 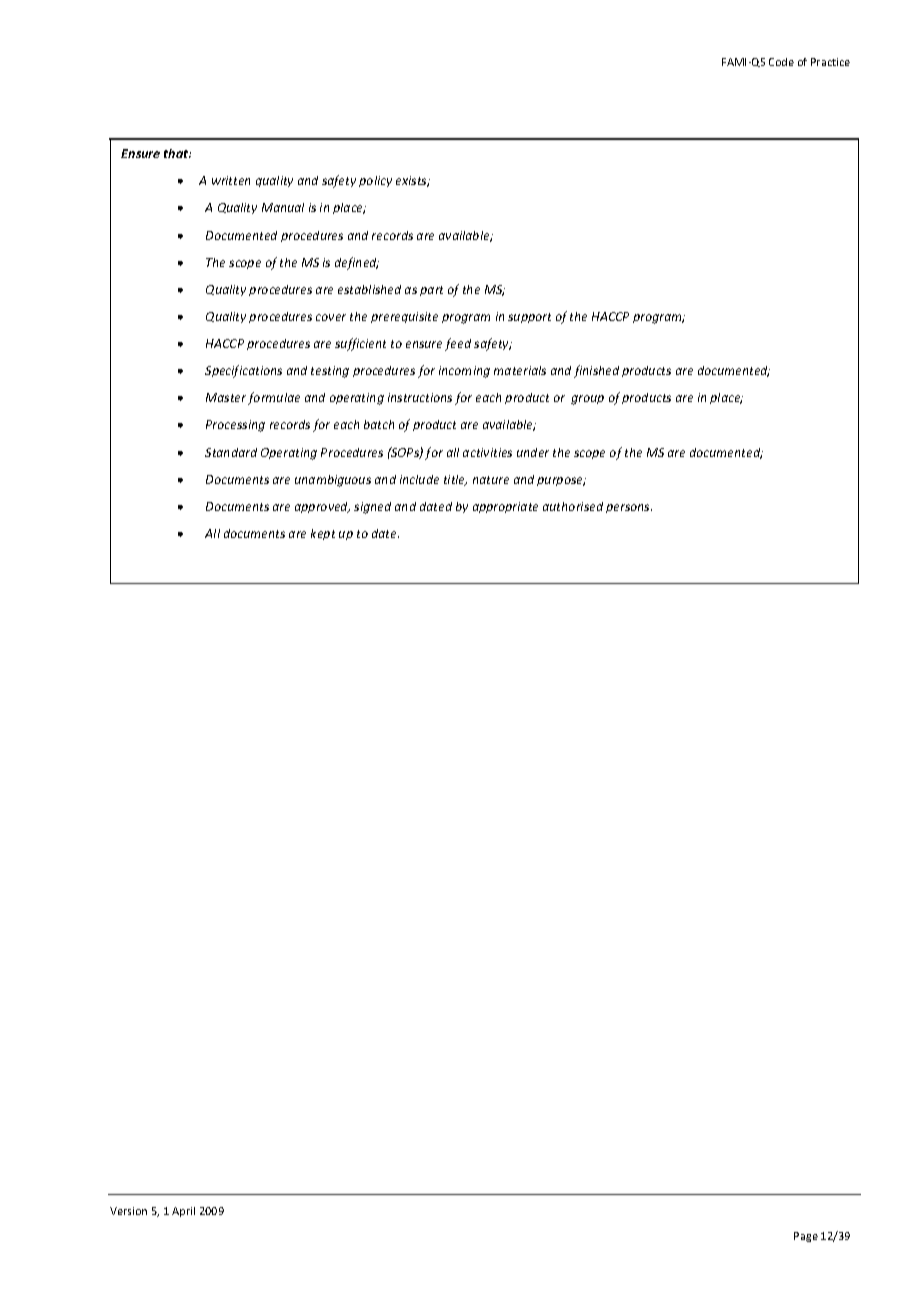 I want to click on written, so click(x=231, y=180).
